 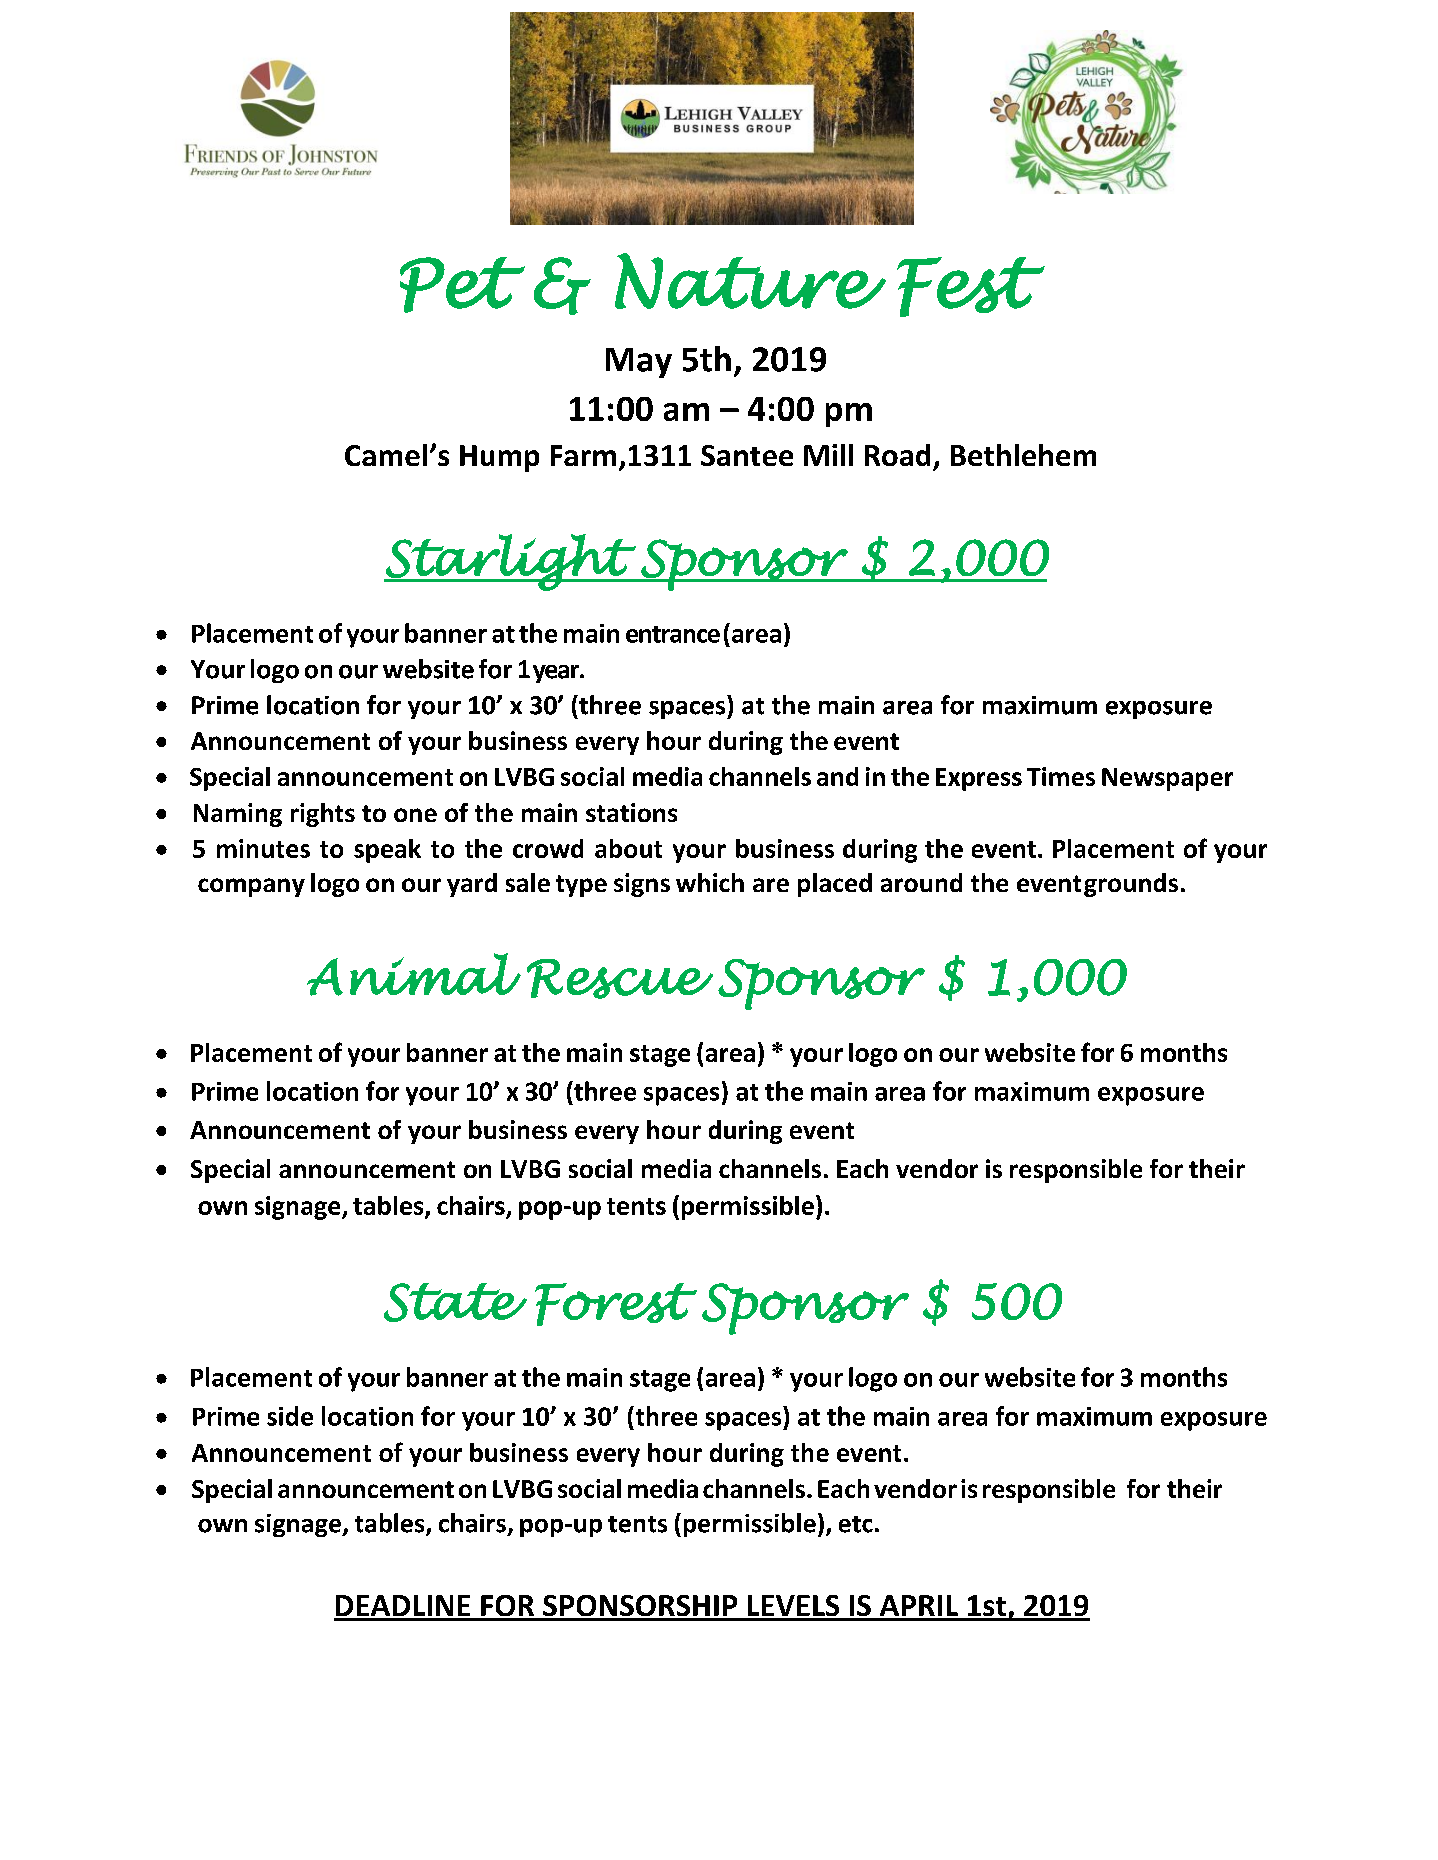 I want to click on Hump, so click(x=499, y=458).
